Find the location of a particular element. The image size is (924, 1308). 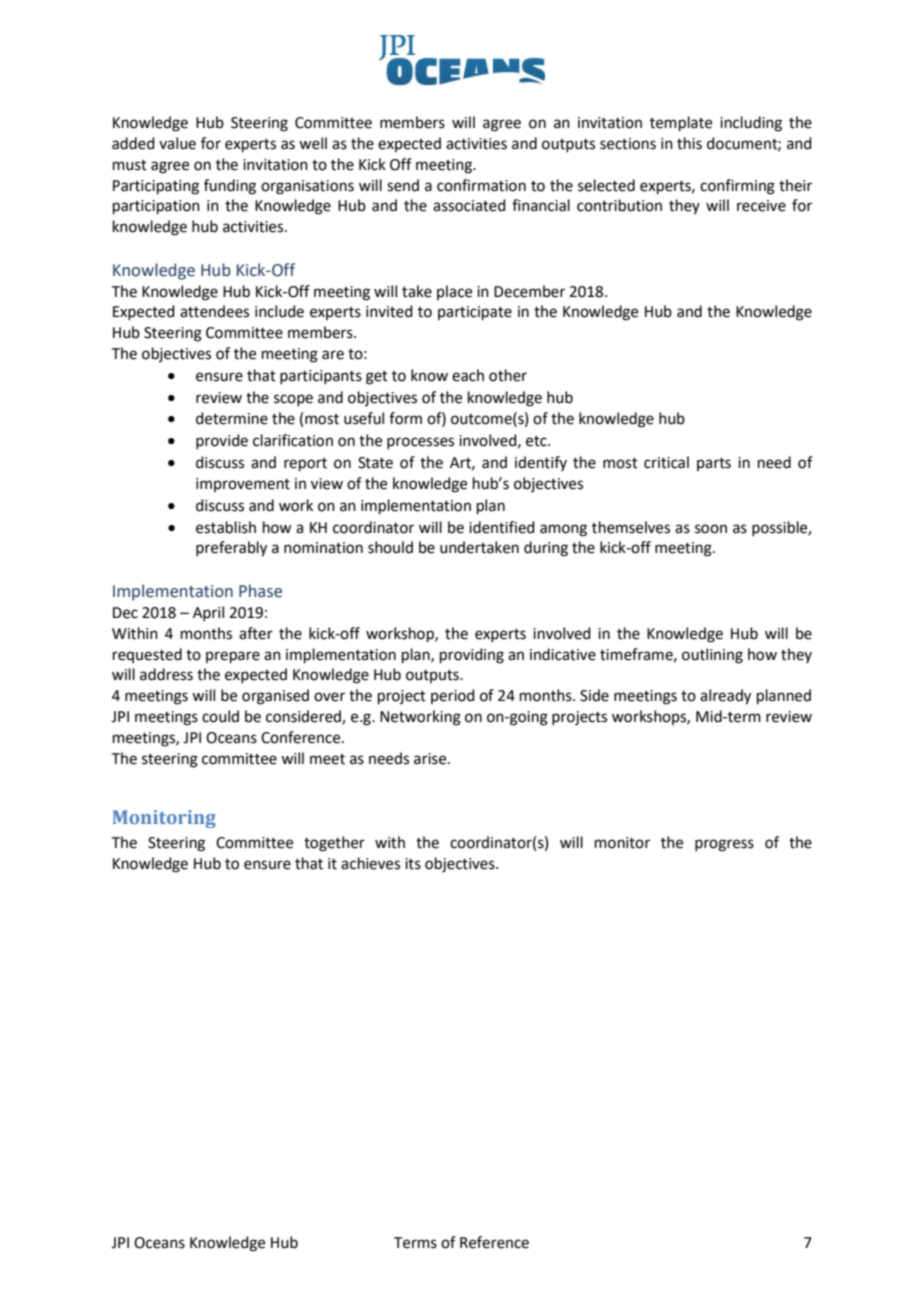

progress is located at coordinates (724, 845).
